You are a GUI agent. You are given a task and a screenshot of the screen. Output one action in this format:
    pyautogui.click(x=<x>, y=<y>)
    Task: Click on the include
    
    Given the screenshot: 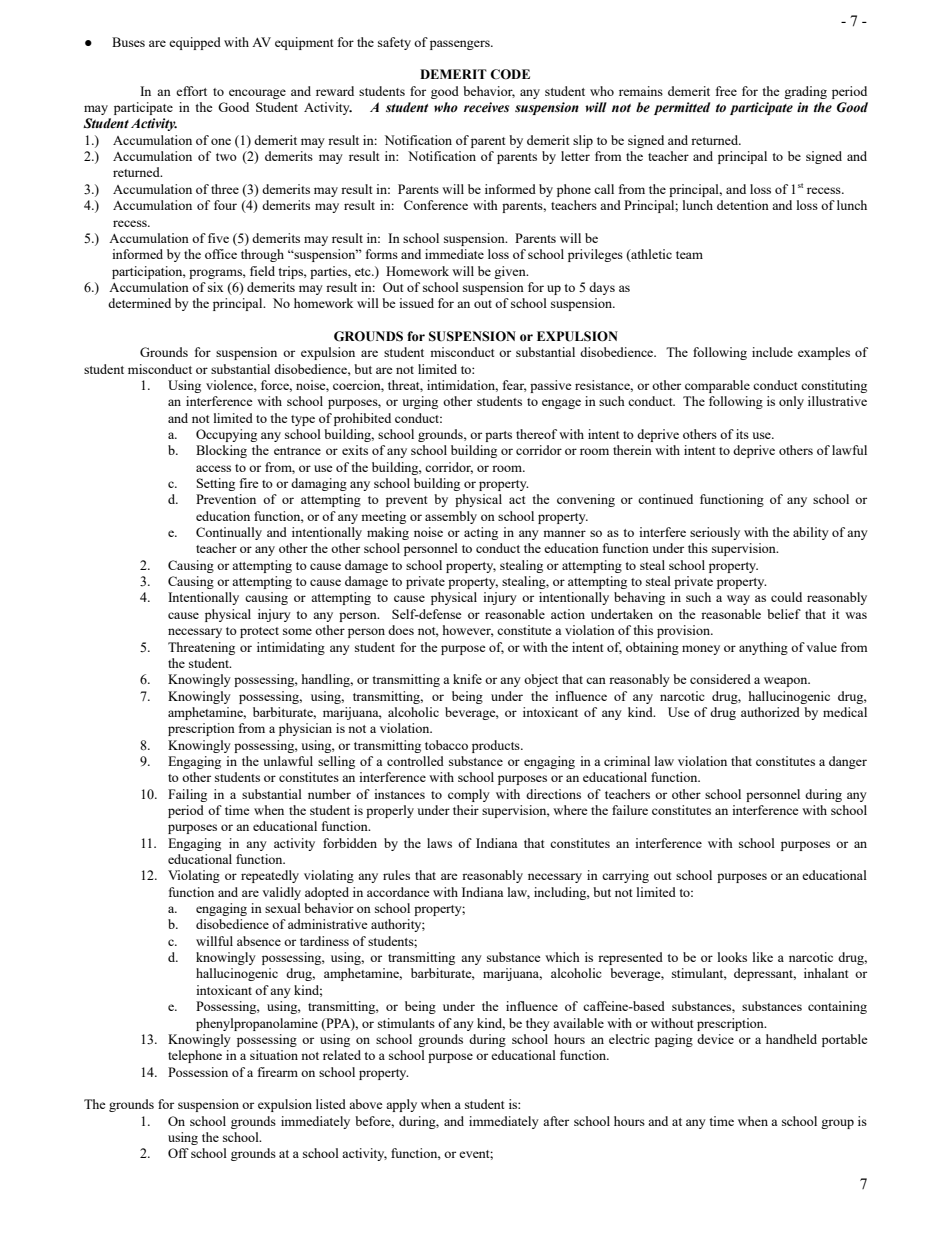 What is the action you would take?
    pyautogui.click(x=772, y=352)
